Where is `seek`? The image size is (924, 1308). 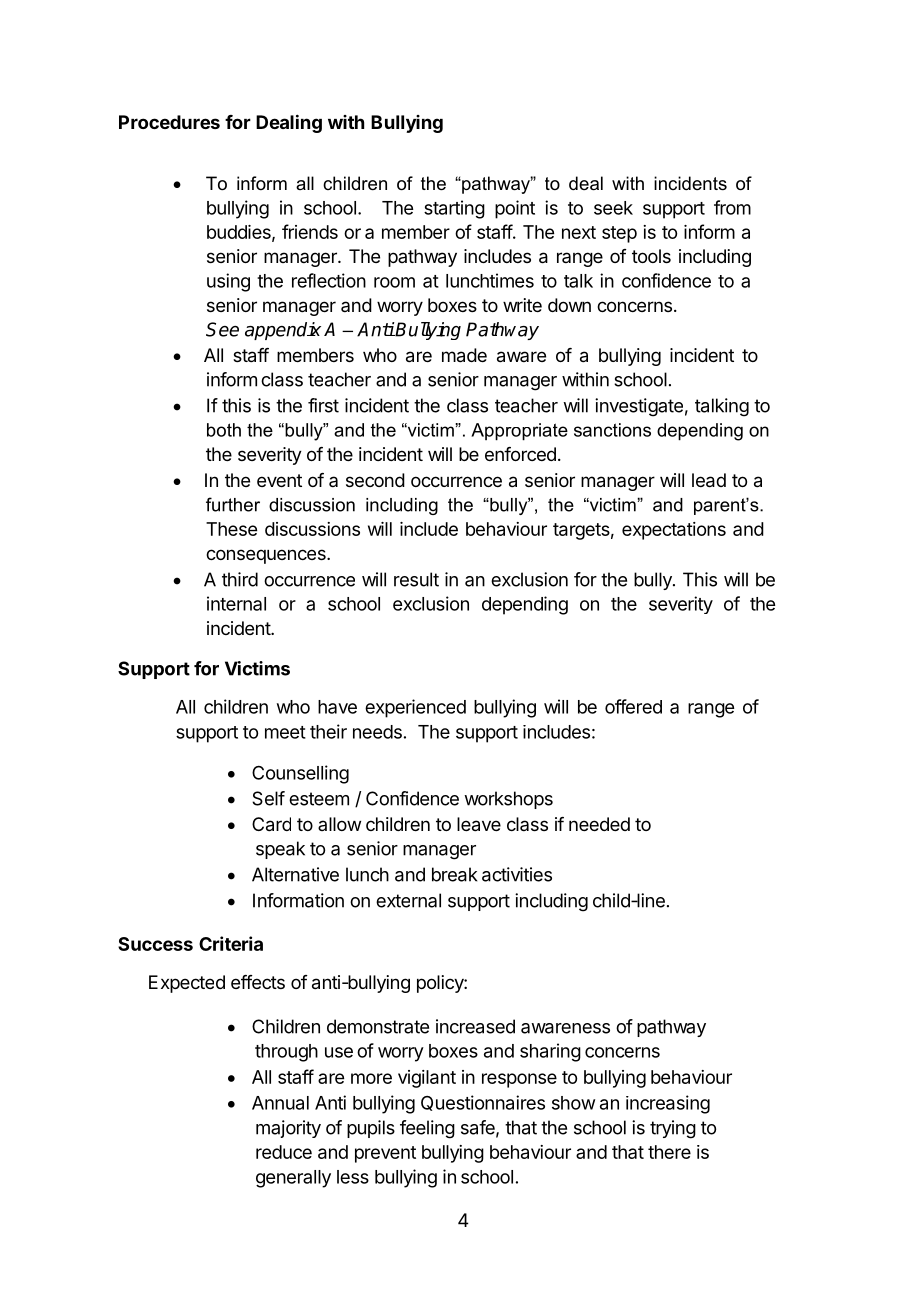
seek is located at coordinates (613, 208).
